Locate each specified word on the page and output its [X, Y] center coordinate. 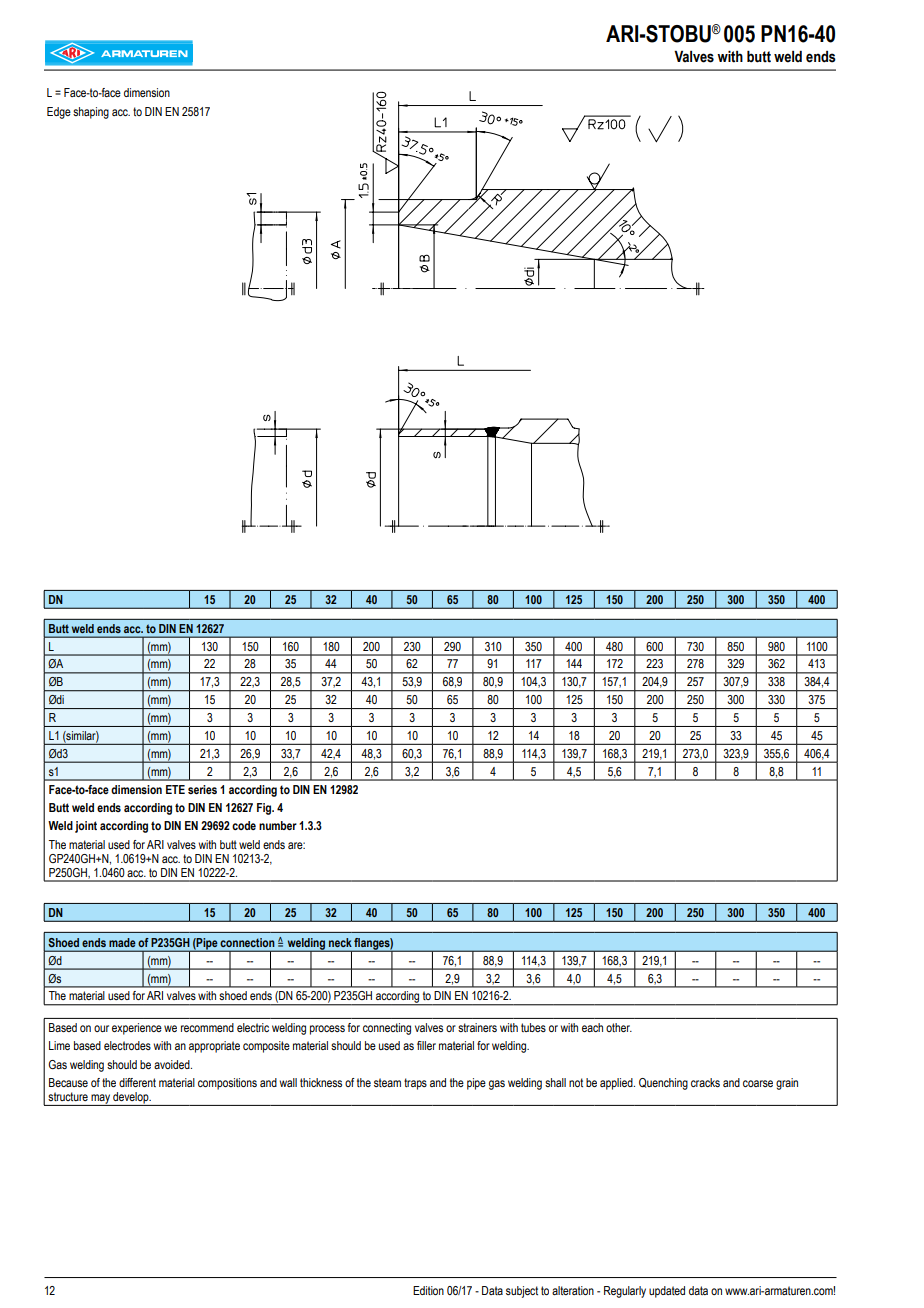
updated [667, 1292]
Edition [428, 1290]
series [202, 789]
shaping [91, 113]
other [619, 1027]
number [278, 825]
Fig [265, 809]
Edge [59, 113]
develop [131, 1099]
